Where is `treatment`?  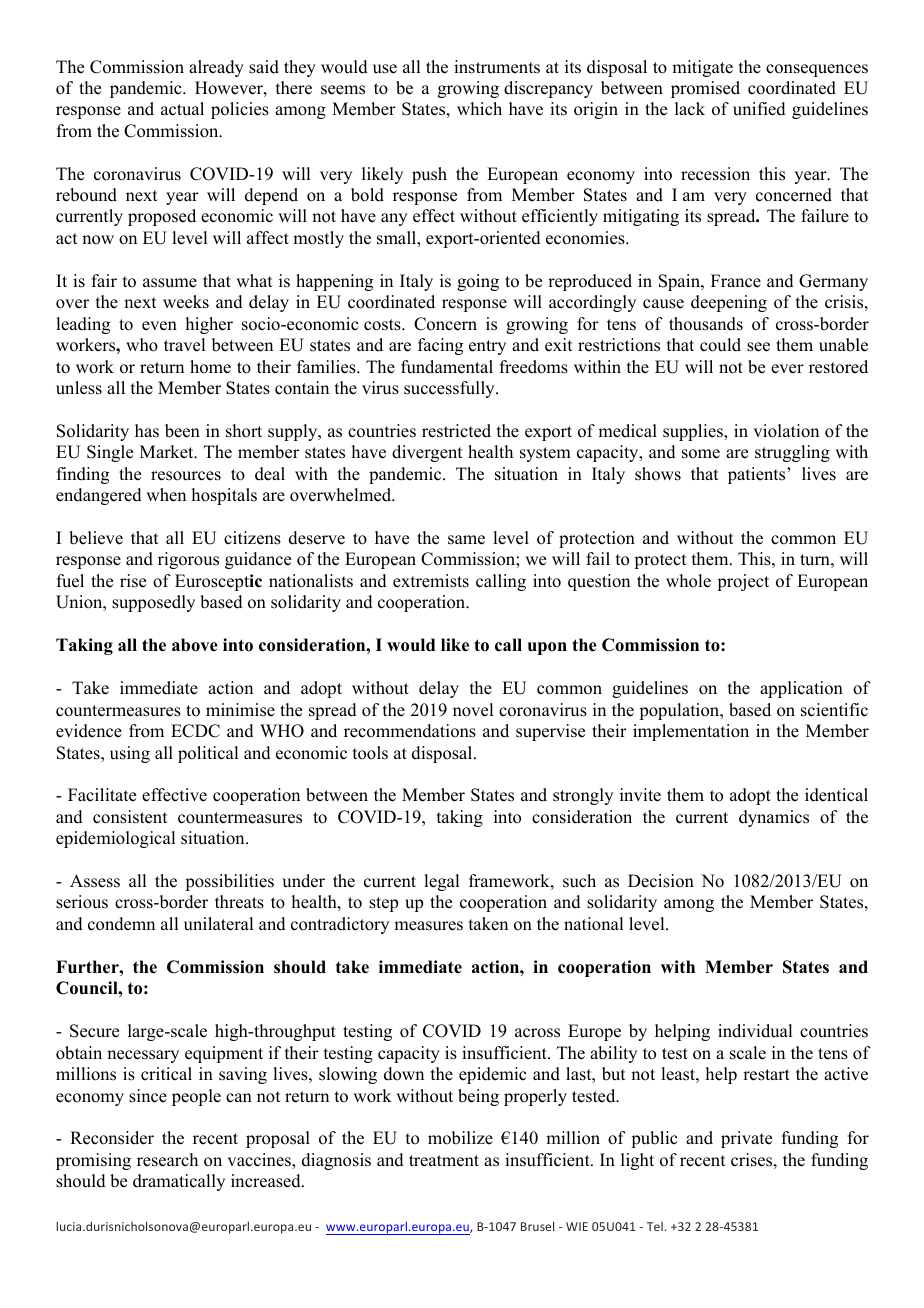
treatment is located at coordinates (444, 1161).
